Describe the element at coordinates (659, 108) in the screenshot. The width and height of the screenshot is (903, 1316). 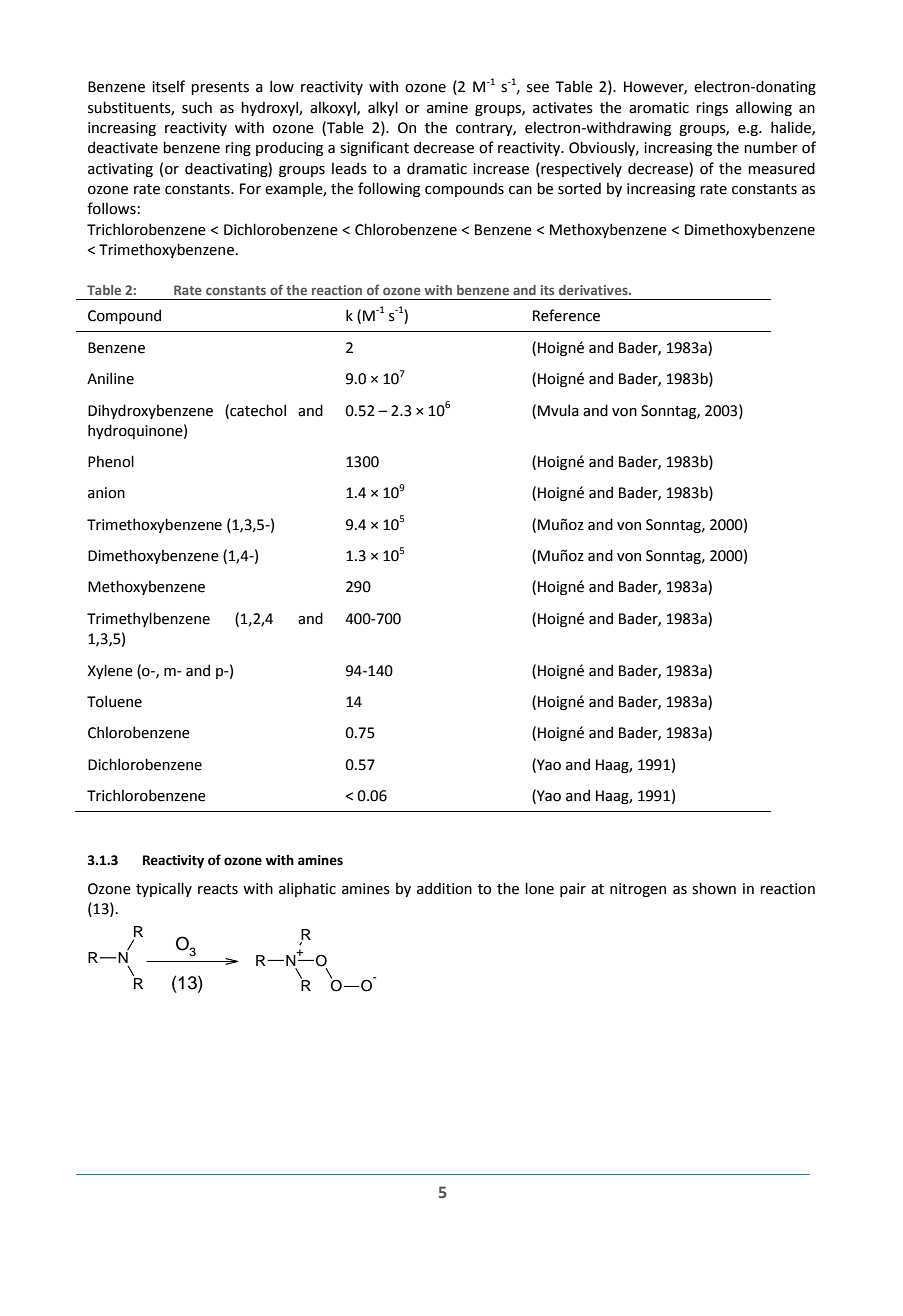
I see `aromatic` at that location.
